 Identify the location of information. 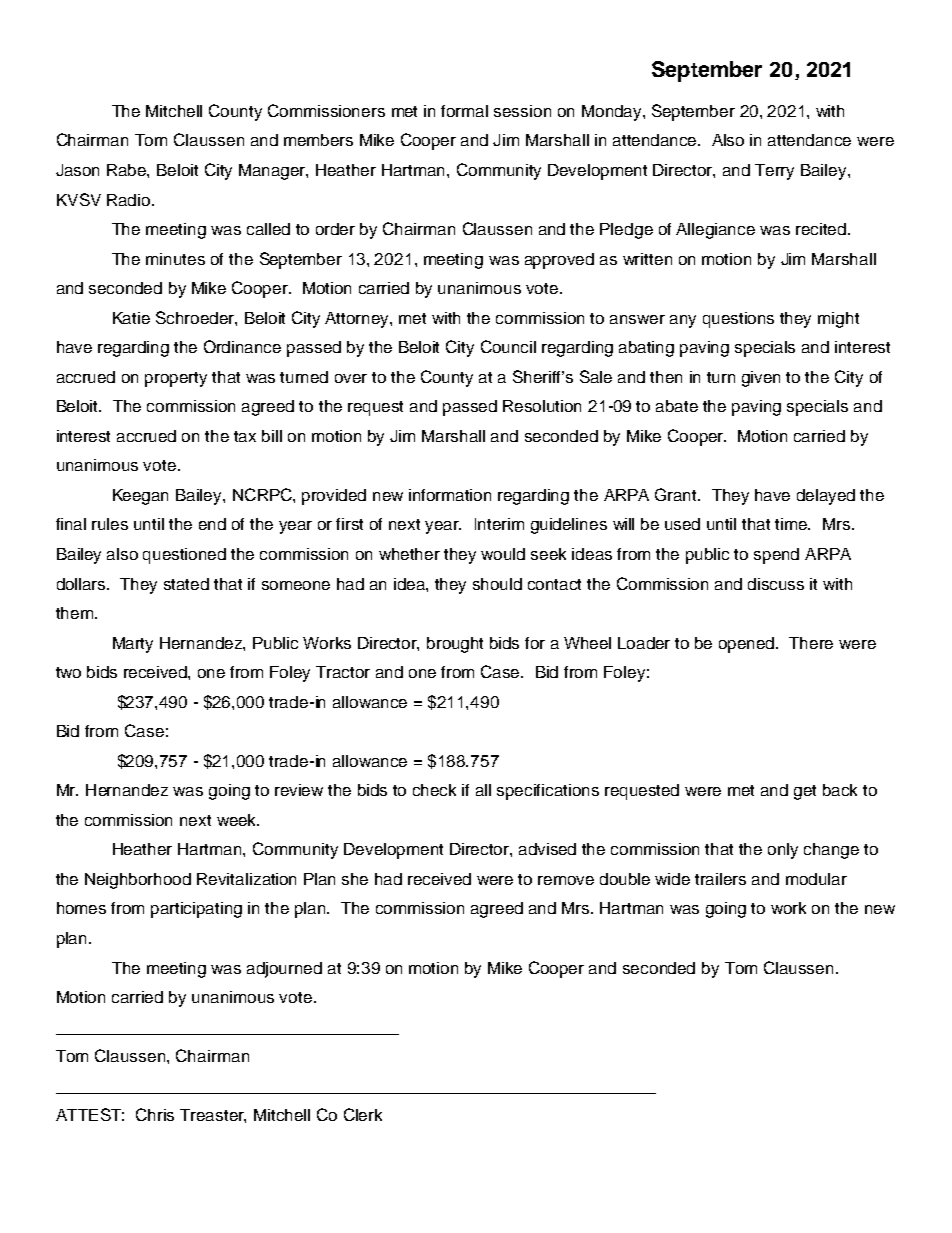
(450, 495).
